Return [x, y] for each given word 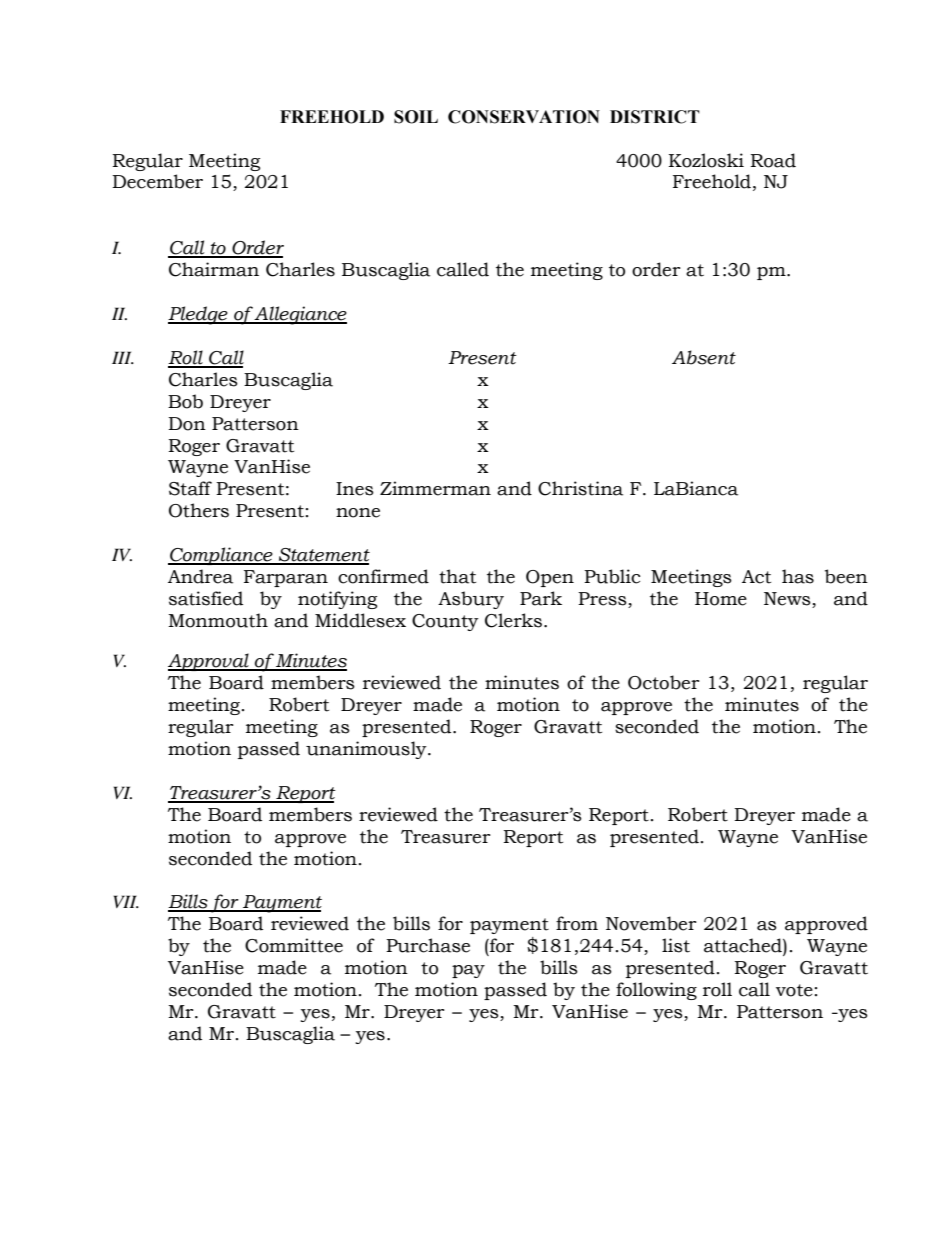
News [788, 600]
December [157, 181]
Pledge [199, 315]
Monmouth [218, 620]
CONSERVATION [524, 117]
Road [773, 160]
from [577, 923]
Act [756, 577]
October [664, 682]
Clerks [513, 620]
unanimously [367, 750]
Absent [704, 357]
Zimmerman [435, 488]
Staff [190, 488]
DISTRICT [655, 117]
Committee [294, 945]
